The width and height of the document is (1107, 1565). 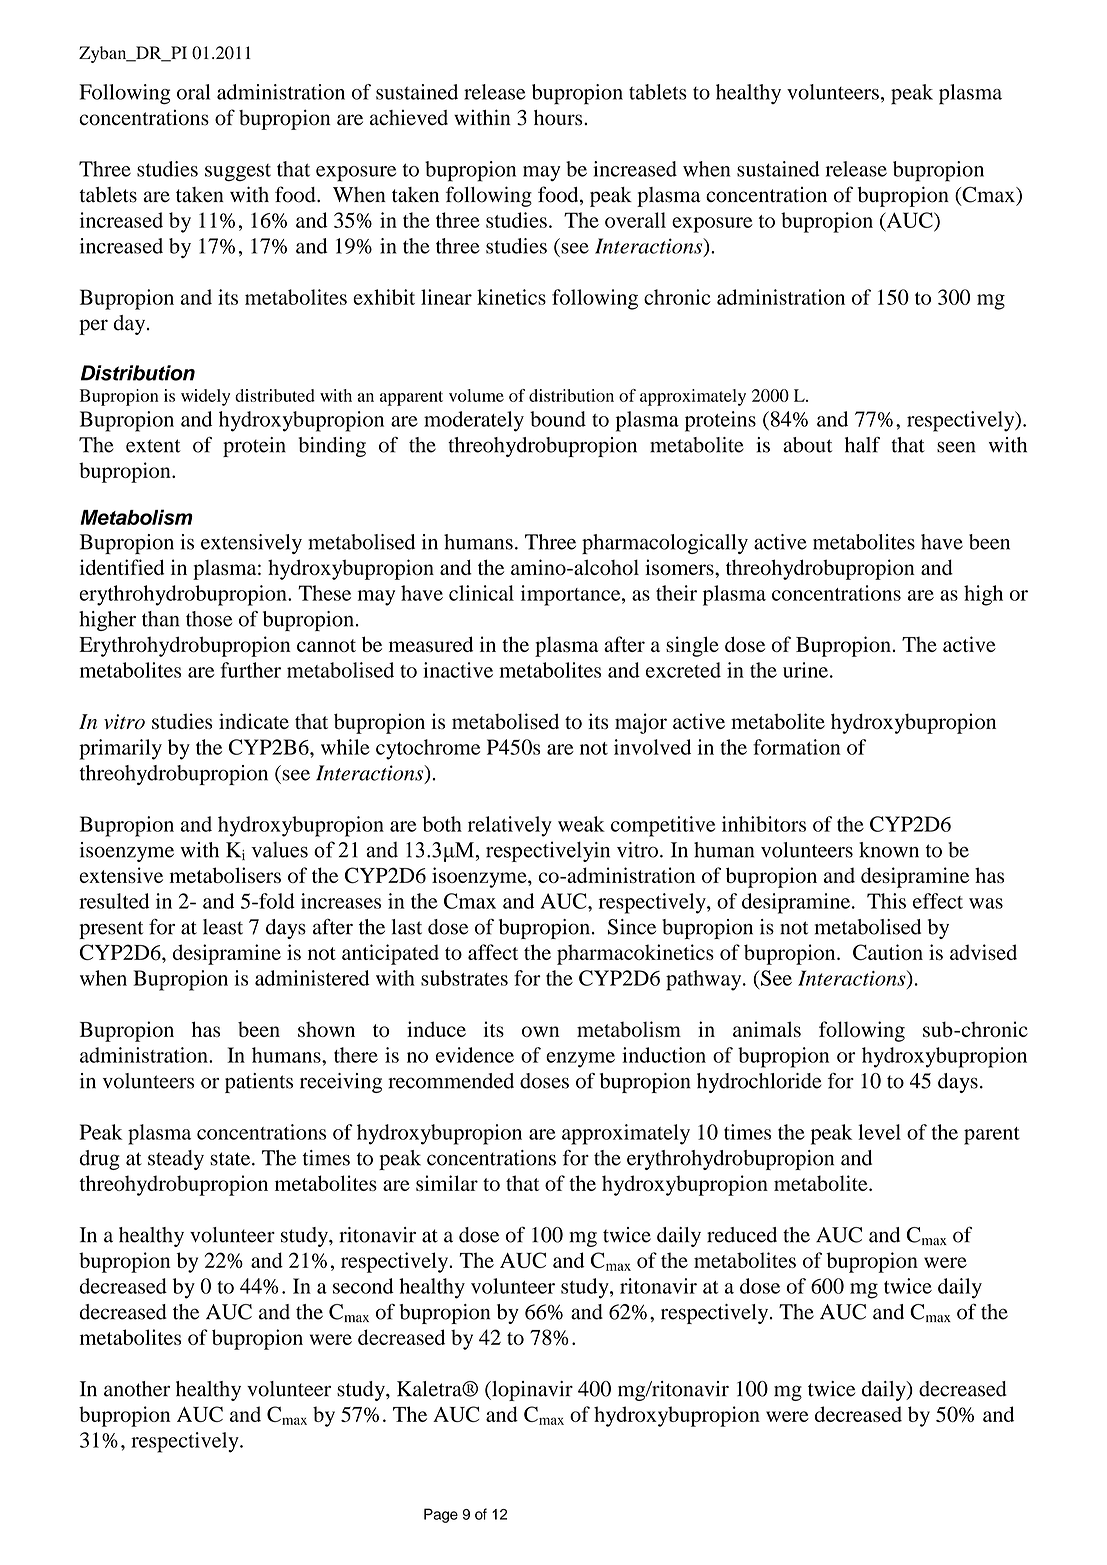 What do you see at coordinates (558, 419) in the document?
I see `bound` at bounding box center [558, 419].
